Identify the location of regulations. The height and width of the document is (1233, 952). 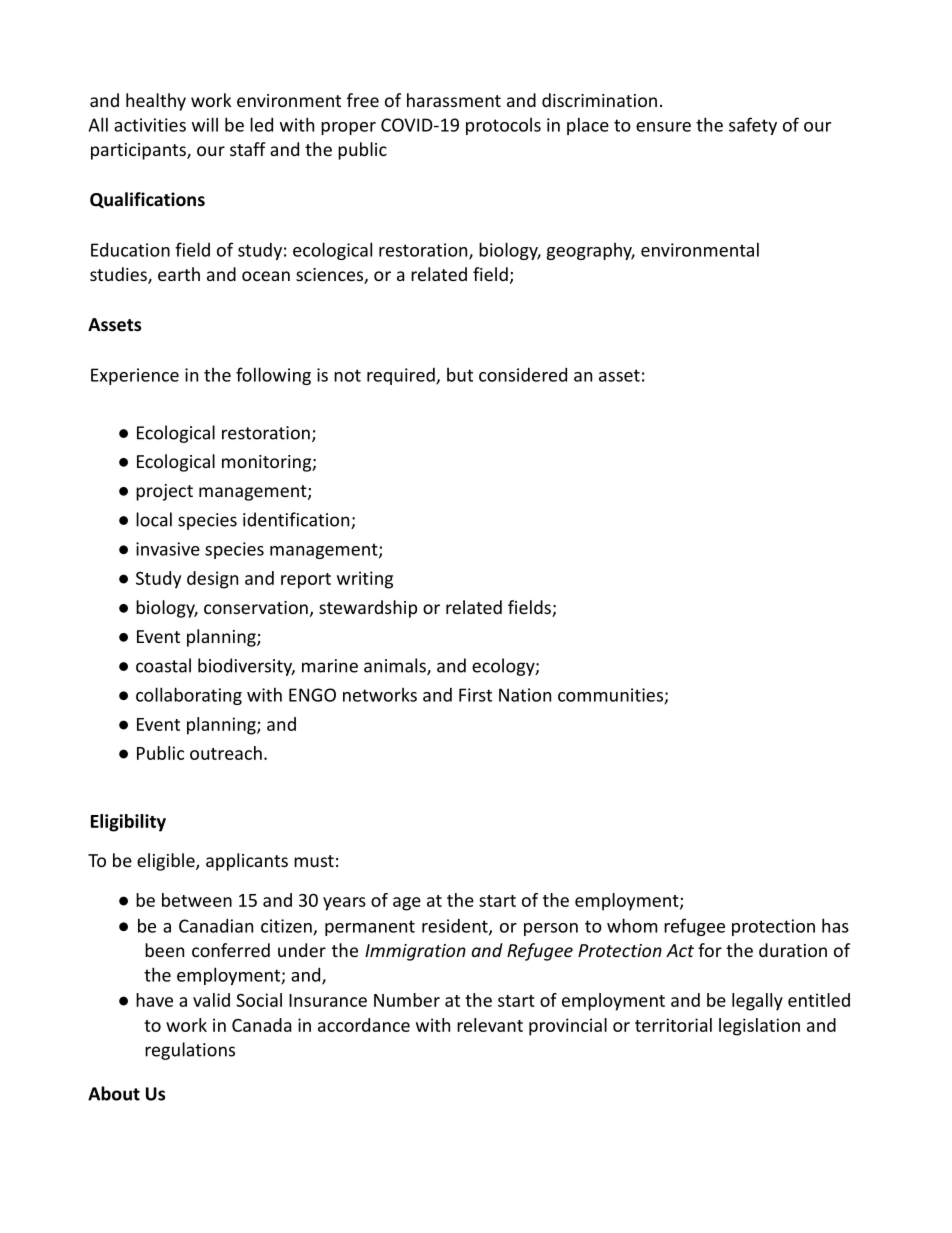
(190, 1051).
